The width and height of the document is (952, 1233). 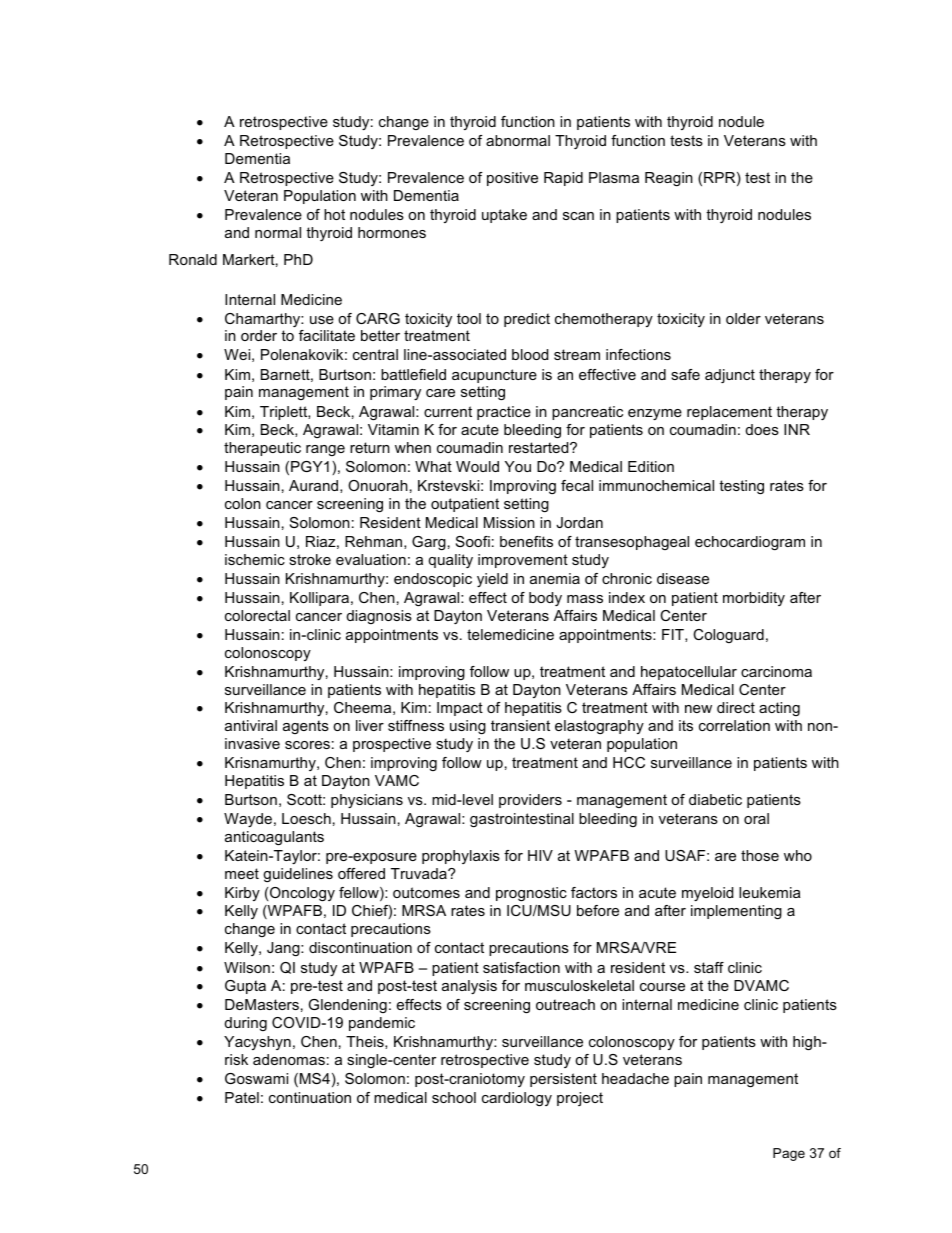 What do you see at coordinates (750, 543) in the document?
I see `echocardiogram` at bounding box center [750, 543].
